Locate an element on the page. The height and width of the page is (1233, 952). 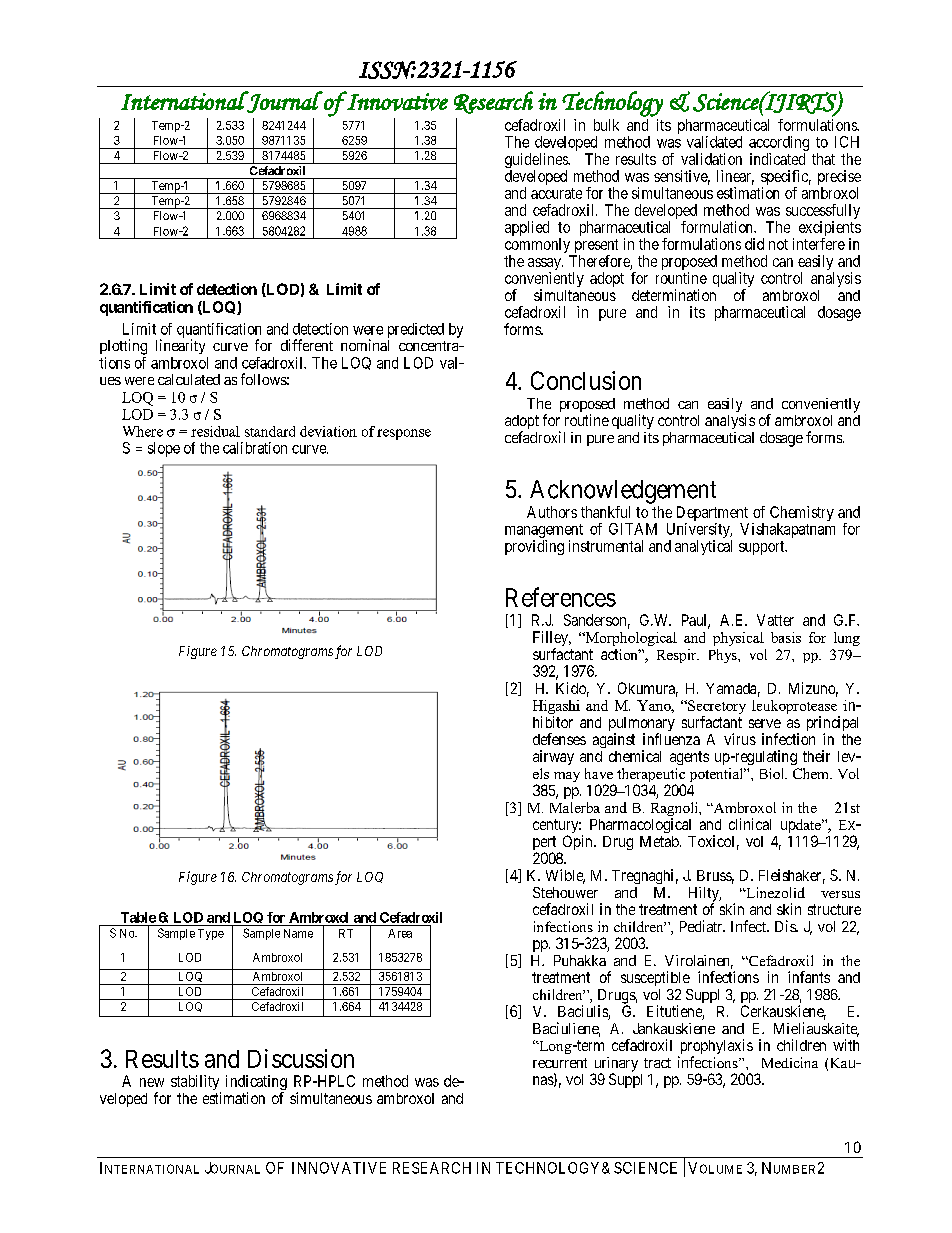
Department is located at coordinates (711, 515).
